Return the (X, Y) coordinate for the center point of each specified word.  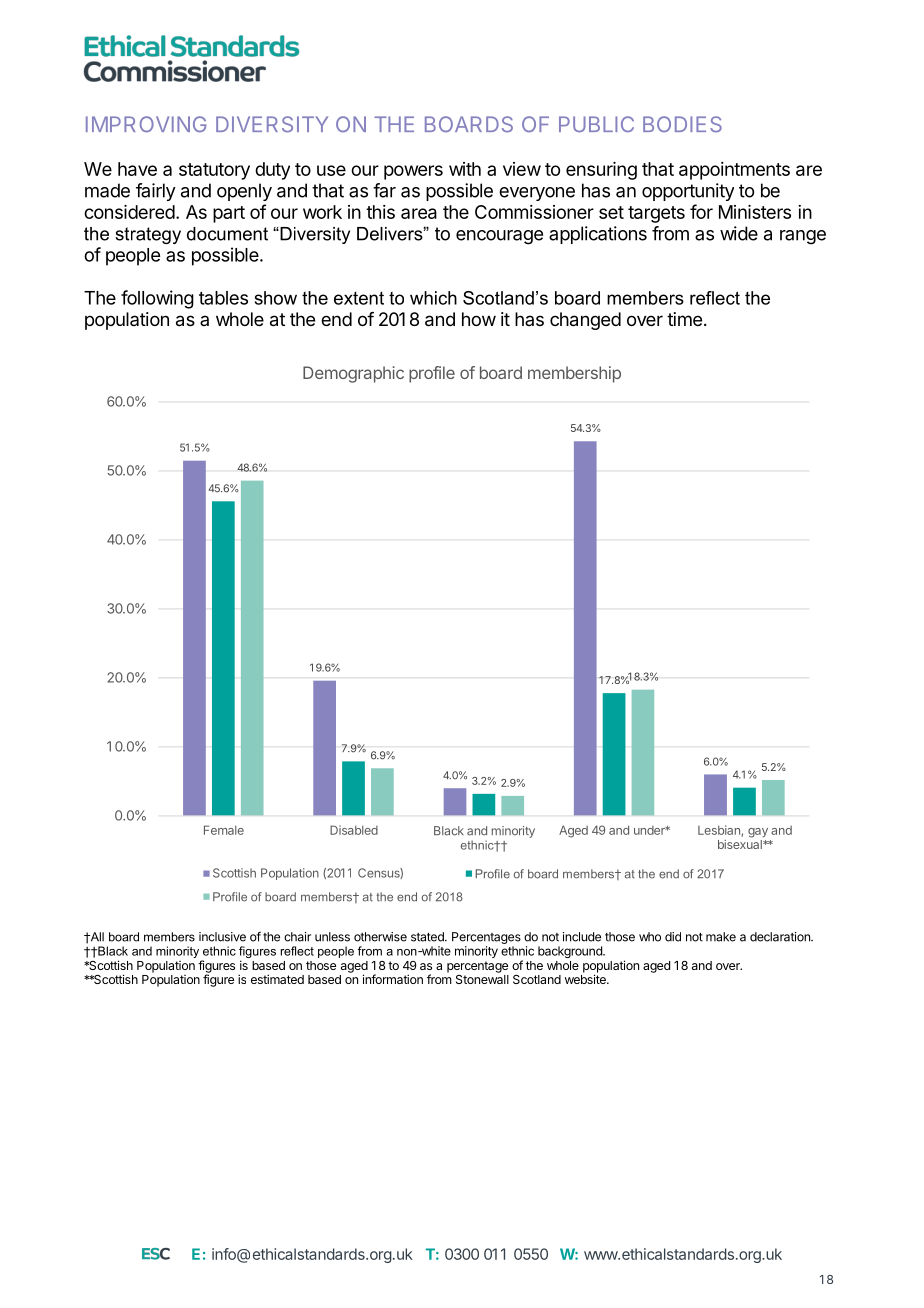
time (684, 319)
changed (585, 321)
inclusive (222, 937)
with (465, 169)
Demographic (353, 374)
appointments (734, 171)
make (721, 937)
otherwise (380, 937)
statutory (214, 171)
